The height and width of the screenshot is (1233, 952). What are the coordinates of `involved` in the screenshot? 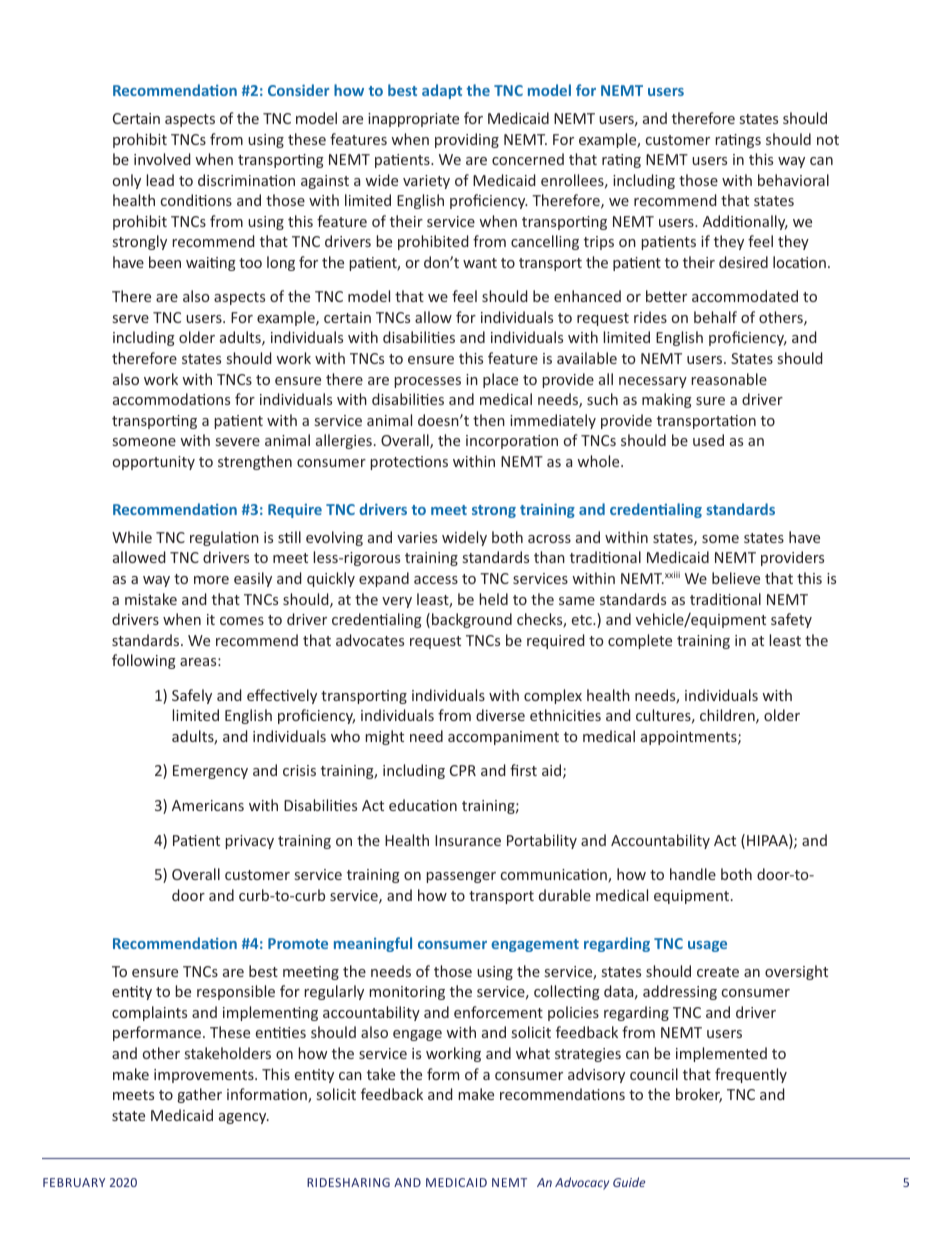 It's located at (162, 159).
